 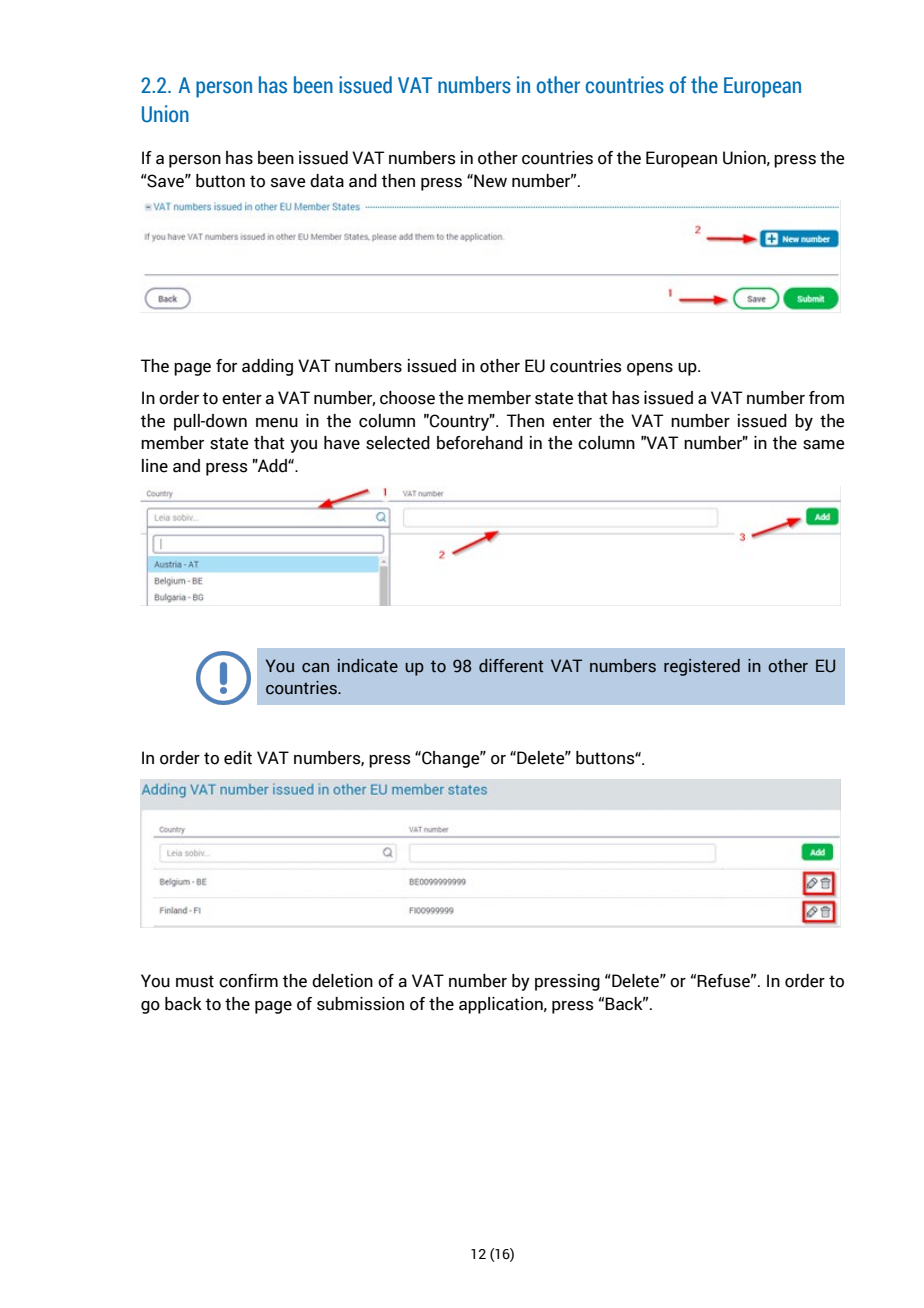 I want to click on from, so click(x=826, y=398).
